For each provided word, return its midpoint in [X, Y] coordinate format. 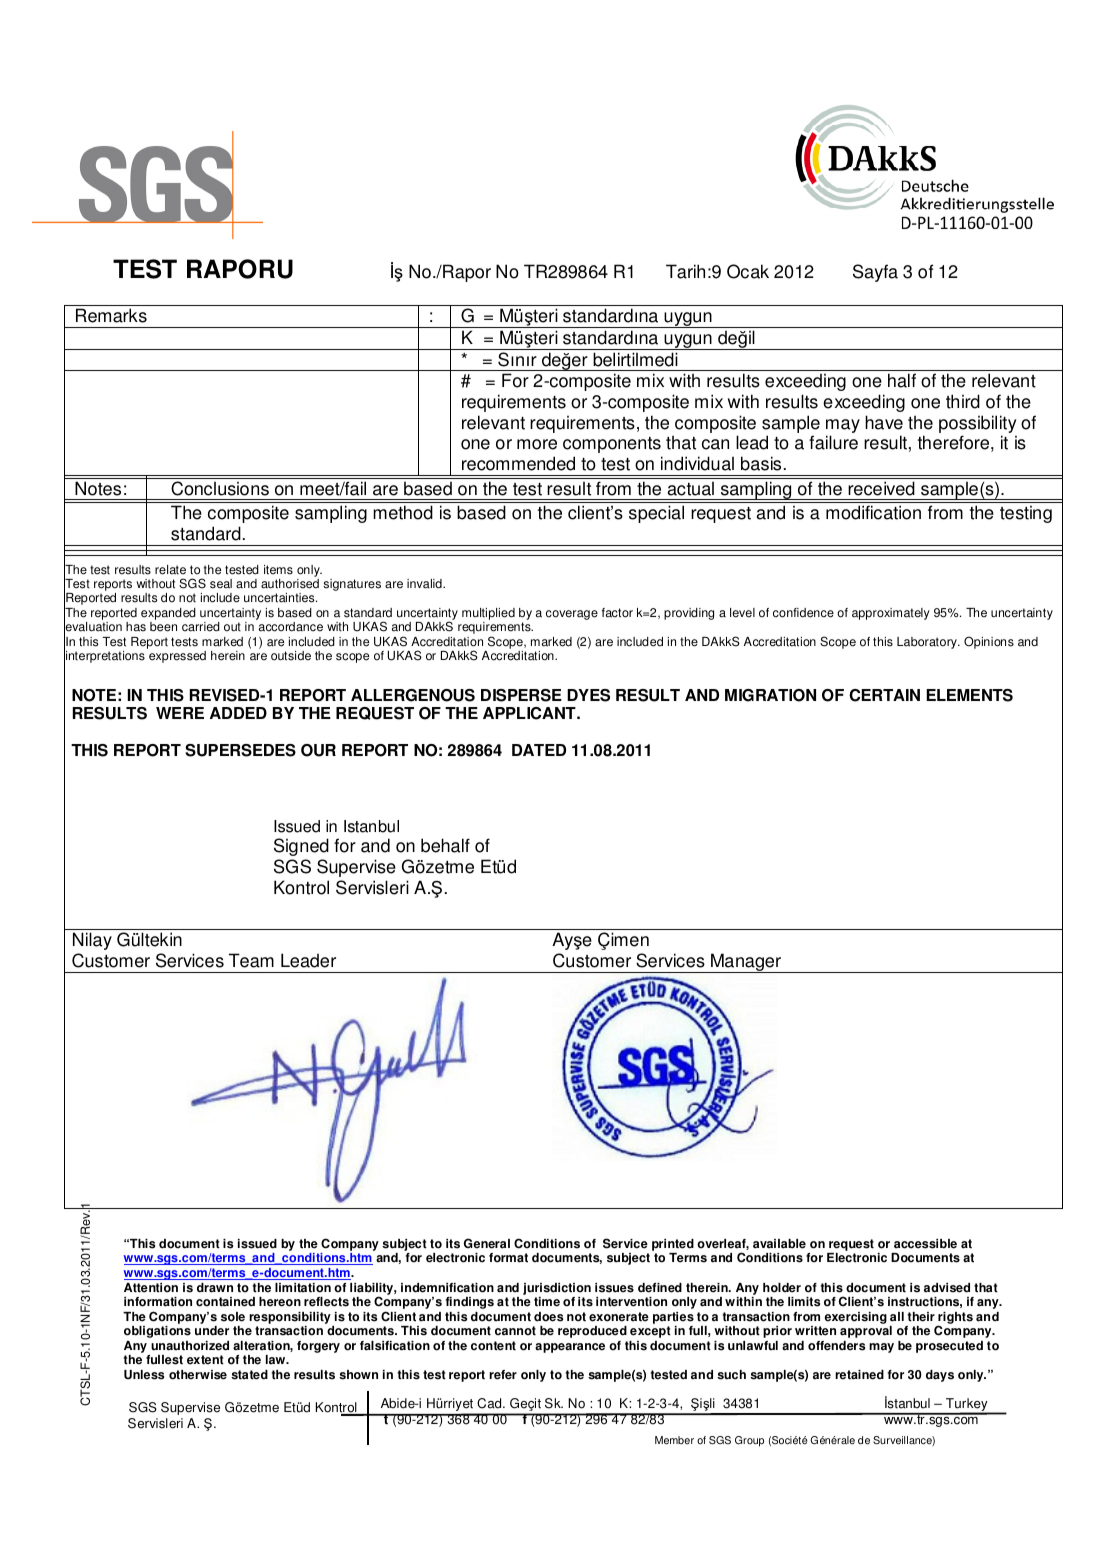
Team [251, 960]
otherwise [198, 1375]
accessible [925, 1244]
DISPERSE [521, 695]
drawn [215, 1288]
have [884, 422]
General [487, 1243]
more [537, 444]
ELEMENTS [969, 695]
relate [170, 570]
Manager [746, 963]
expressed [177, 657]
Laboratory [928, 643]
